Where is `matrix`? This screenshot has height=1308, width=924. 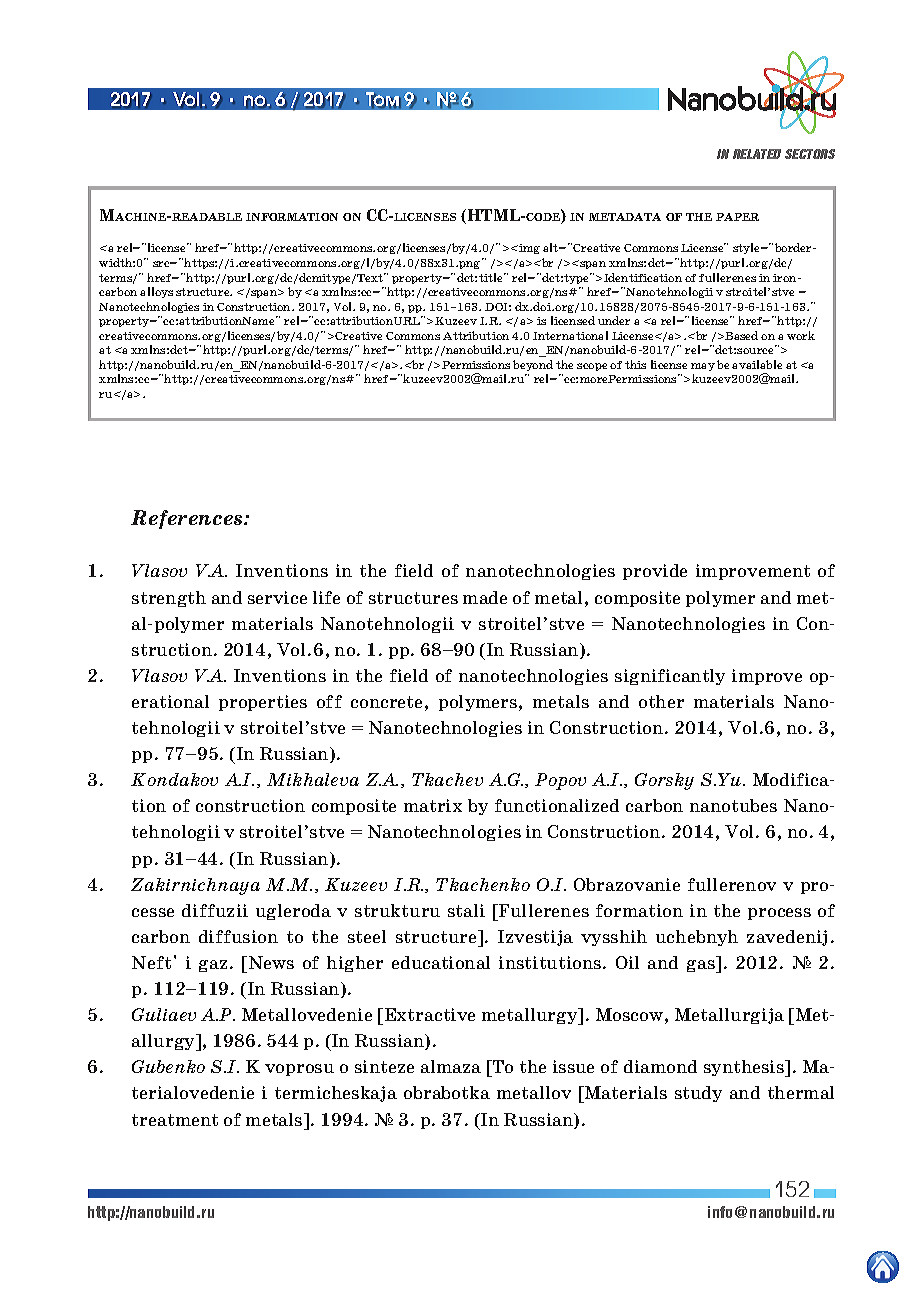 matrix is located at coordinates (433, 805).
